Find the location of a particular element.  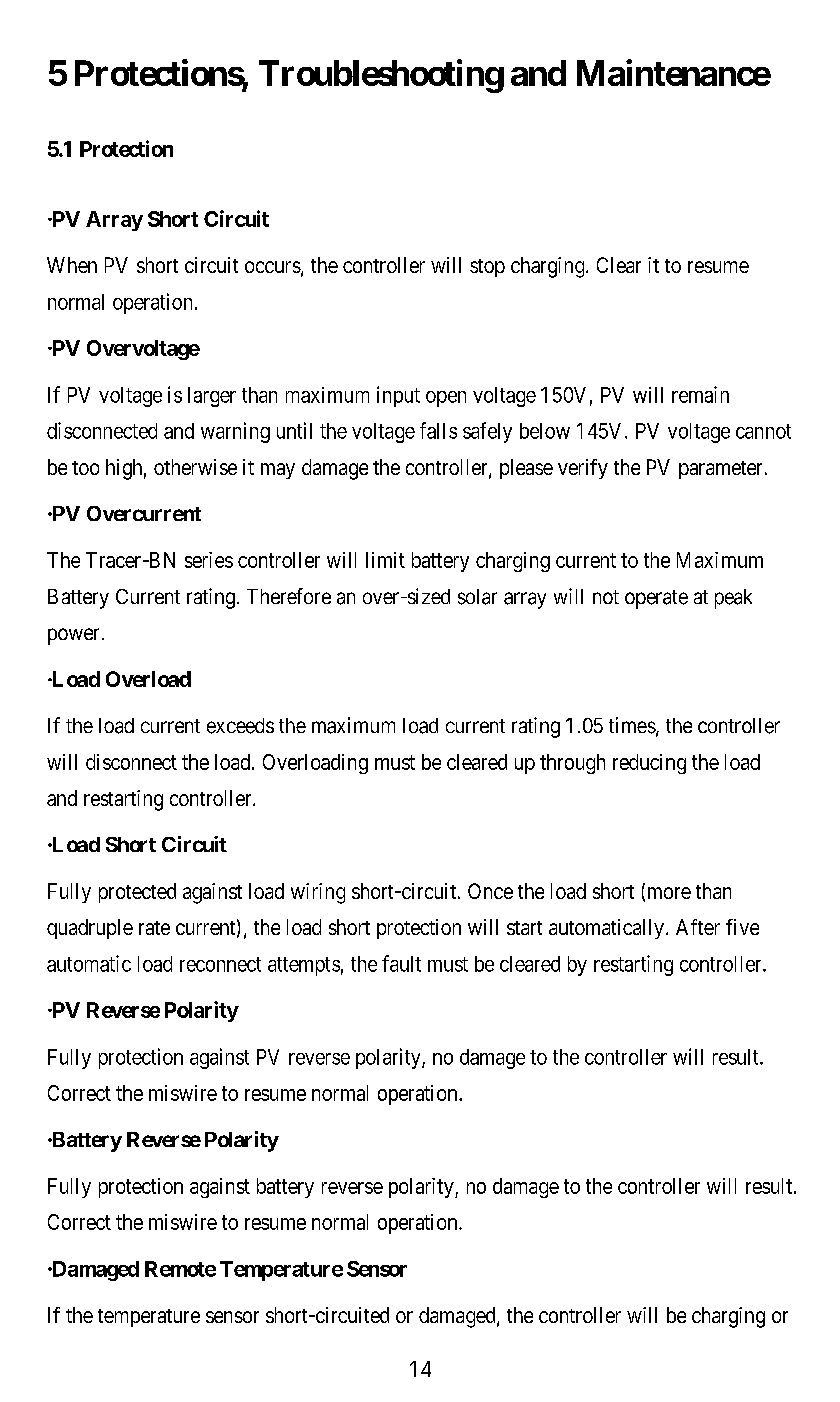

stop is located at coordinates (487, 268).
